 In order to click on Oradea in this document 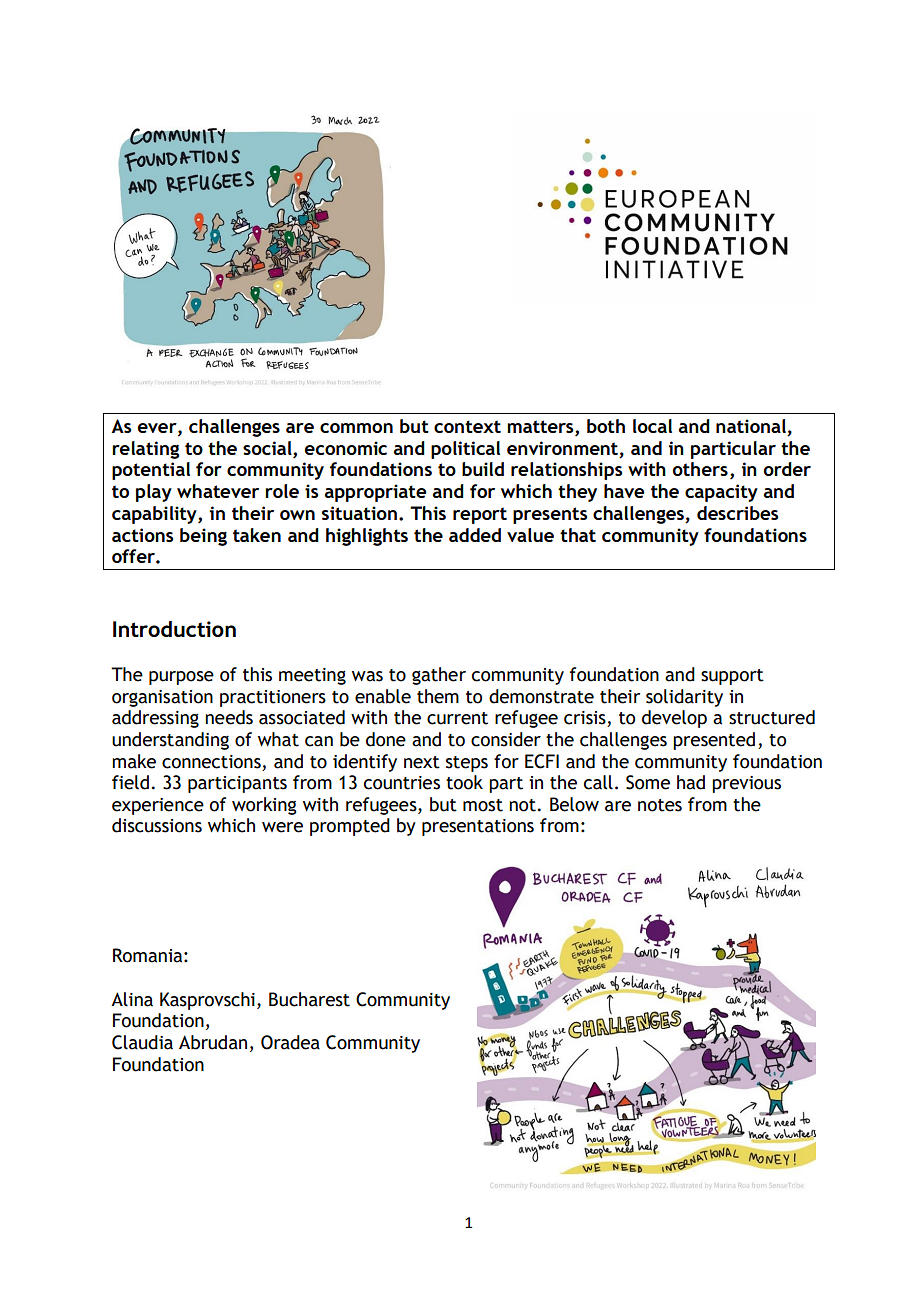, I will do `click(290, 1042)`.
